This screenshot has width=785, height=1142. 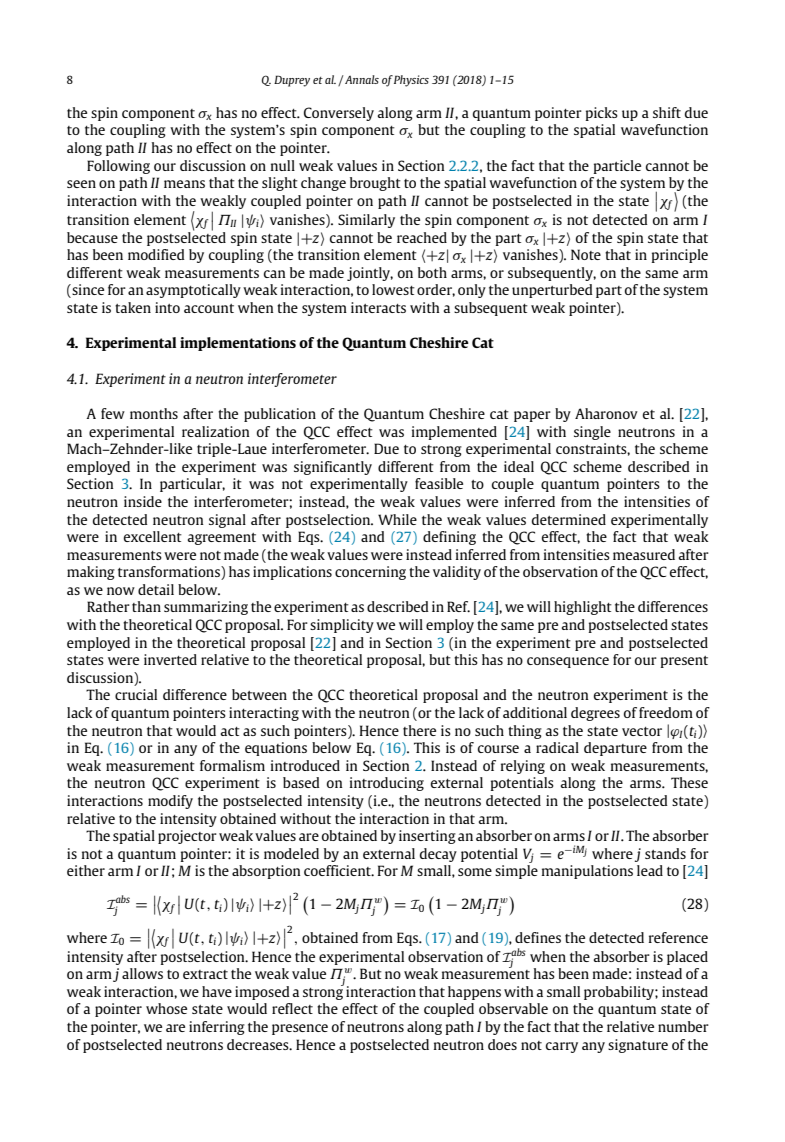 I want to click on whose, so click(x=166, y=1008).
